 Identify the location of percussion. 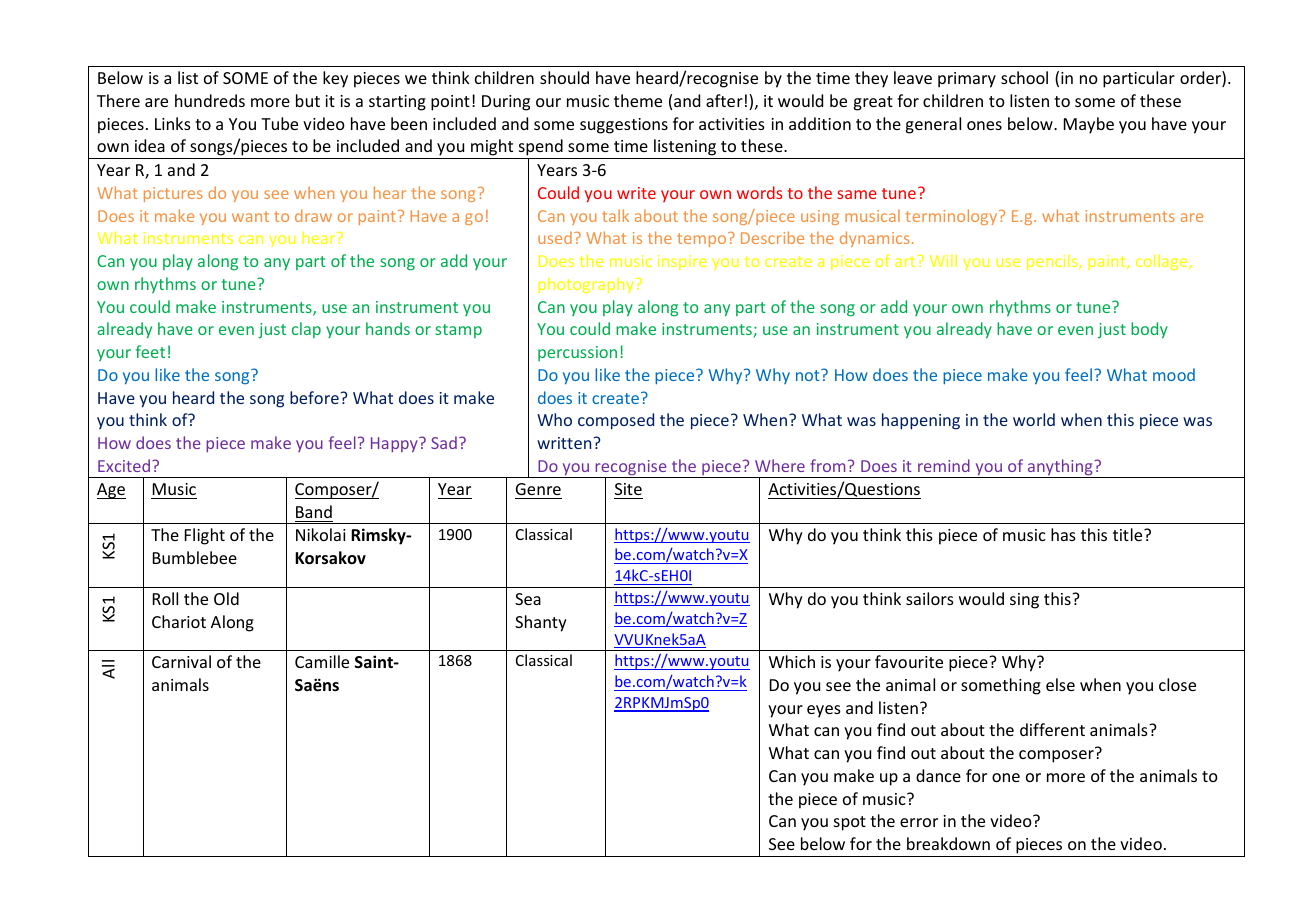
(577, 353).
